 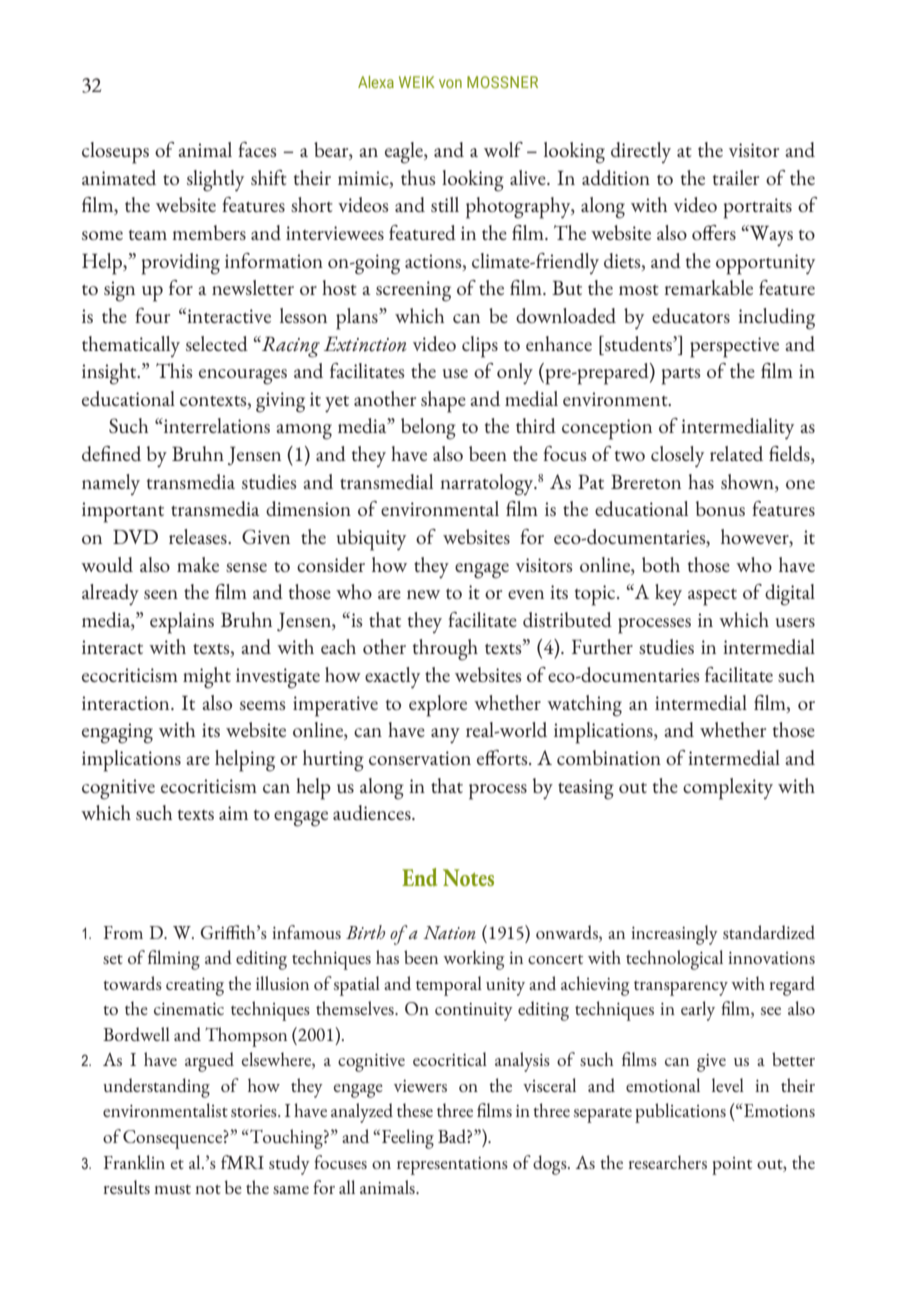 I want to click on trailer, so click(x=736, y=177).
